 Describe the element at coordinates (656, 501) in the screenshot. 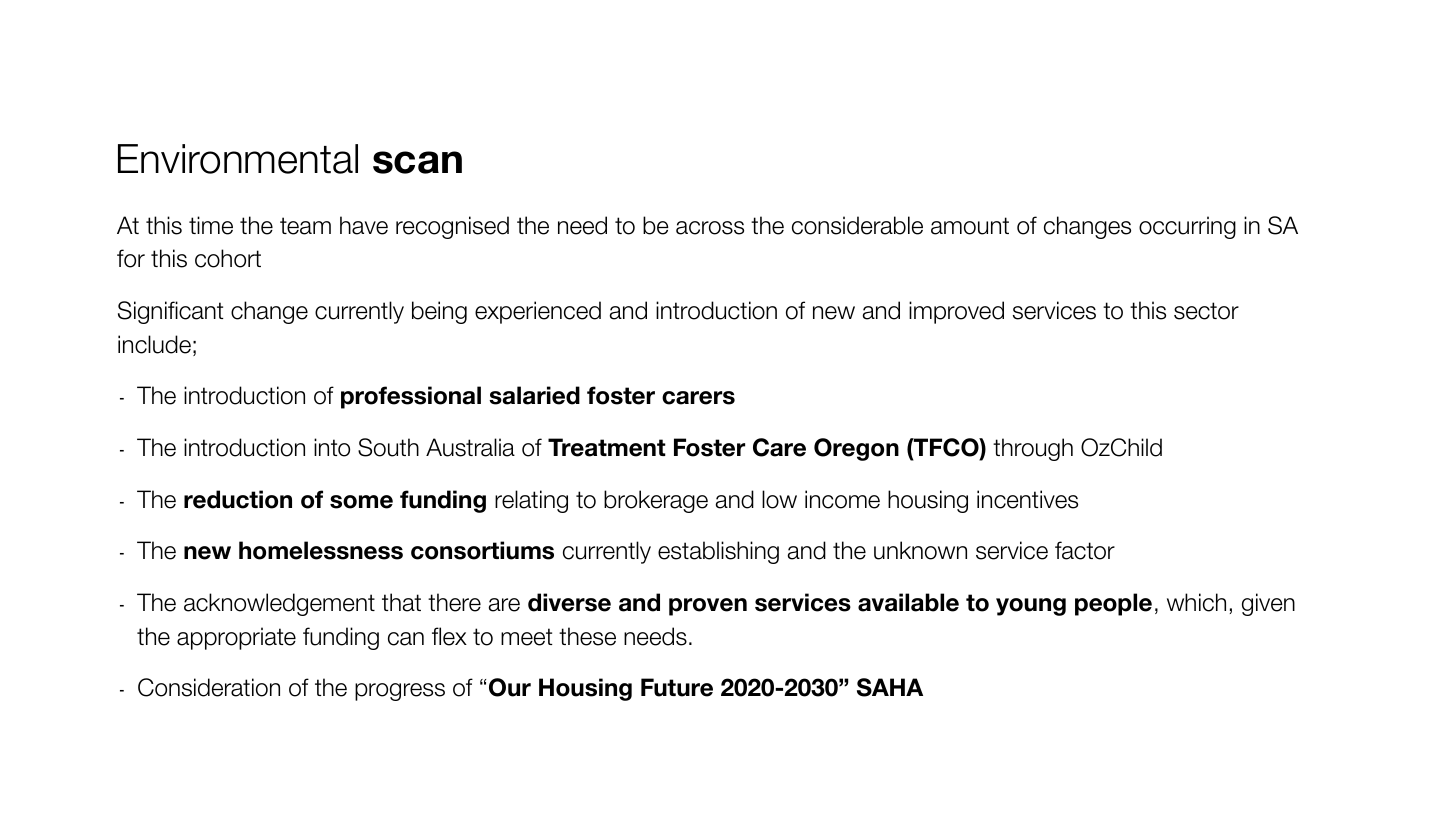

I see `brokerage` at that location.
